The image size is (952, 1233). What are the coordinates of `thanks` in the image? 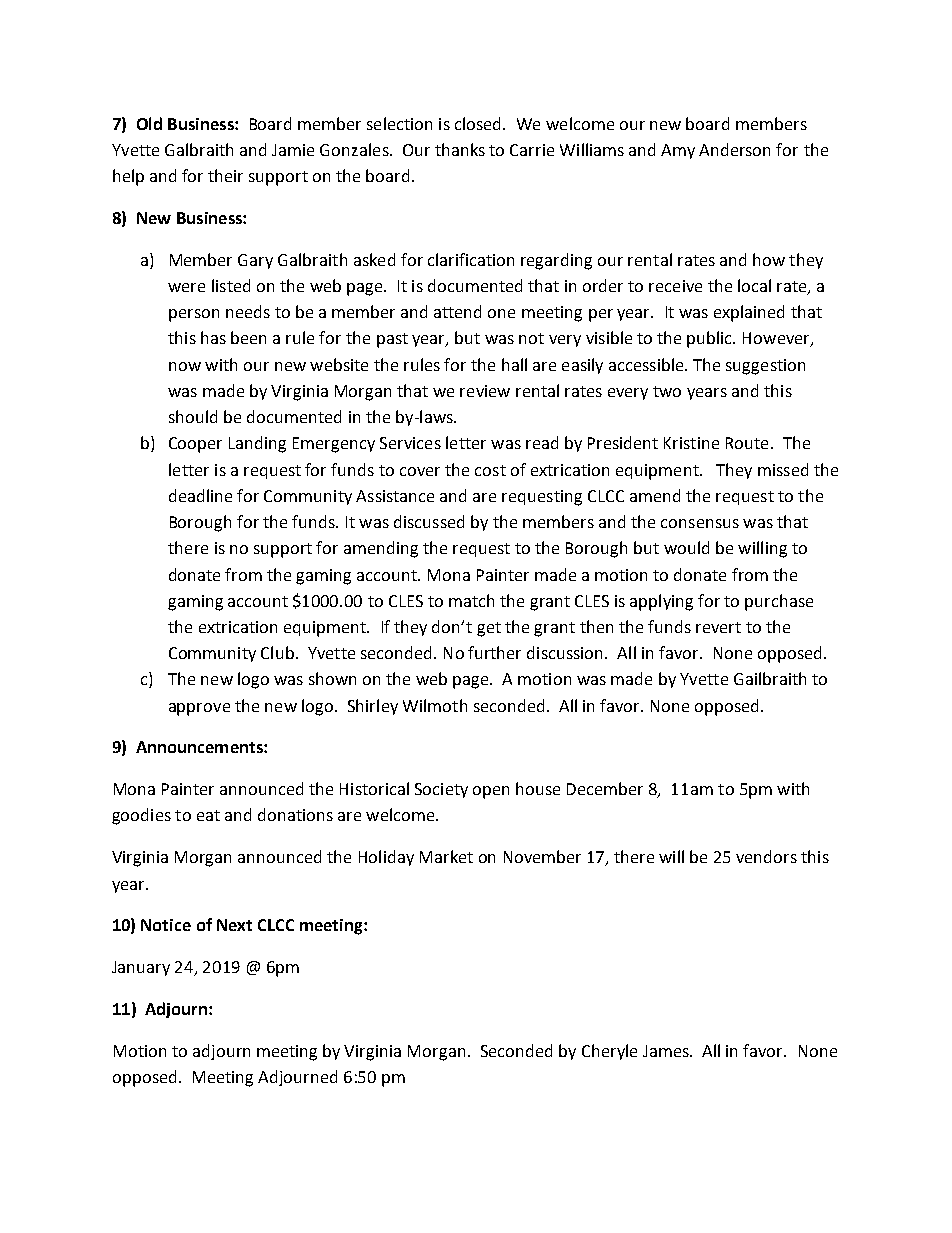 It's located at (460, 149).
